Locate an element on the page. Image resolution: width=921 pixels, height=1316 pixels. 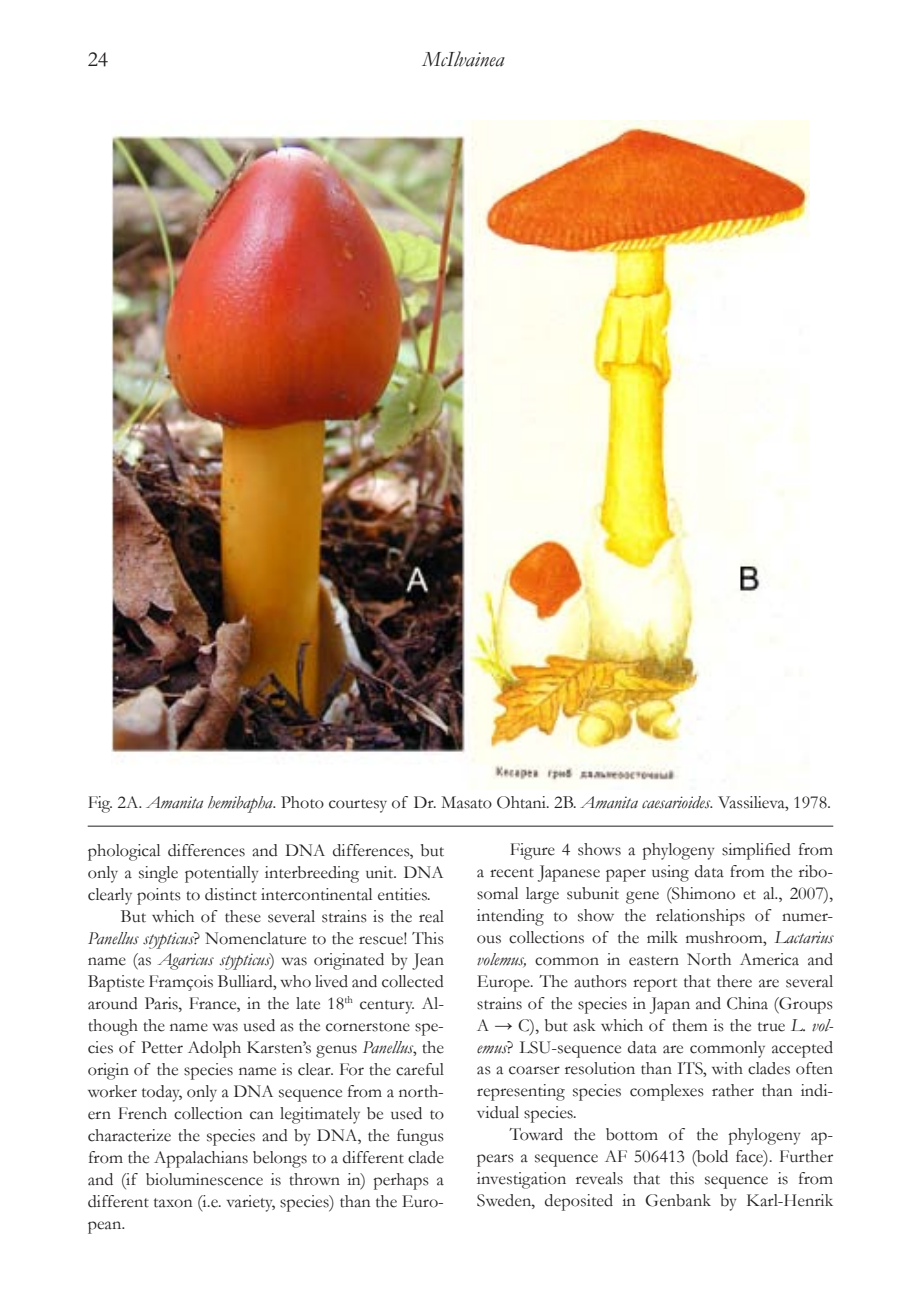
bioluminescence is located at coordinates (204, 1179).
